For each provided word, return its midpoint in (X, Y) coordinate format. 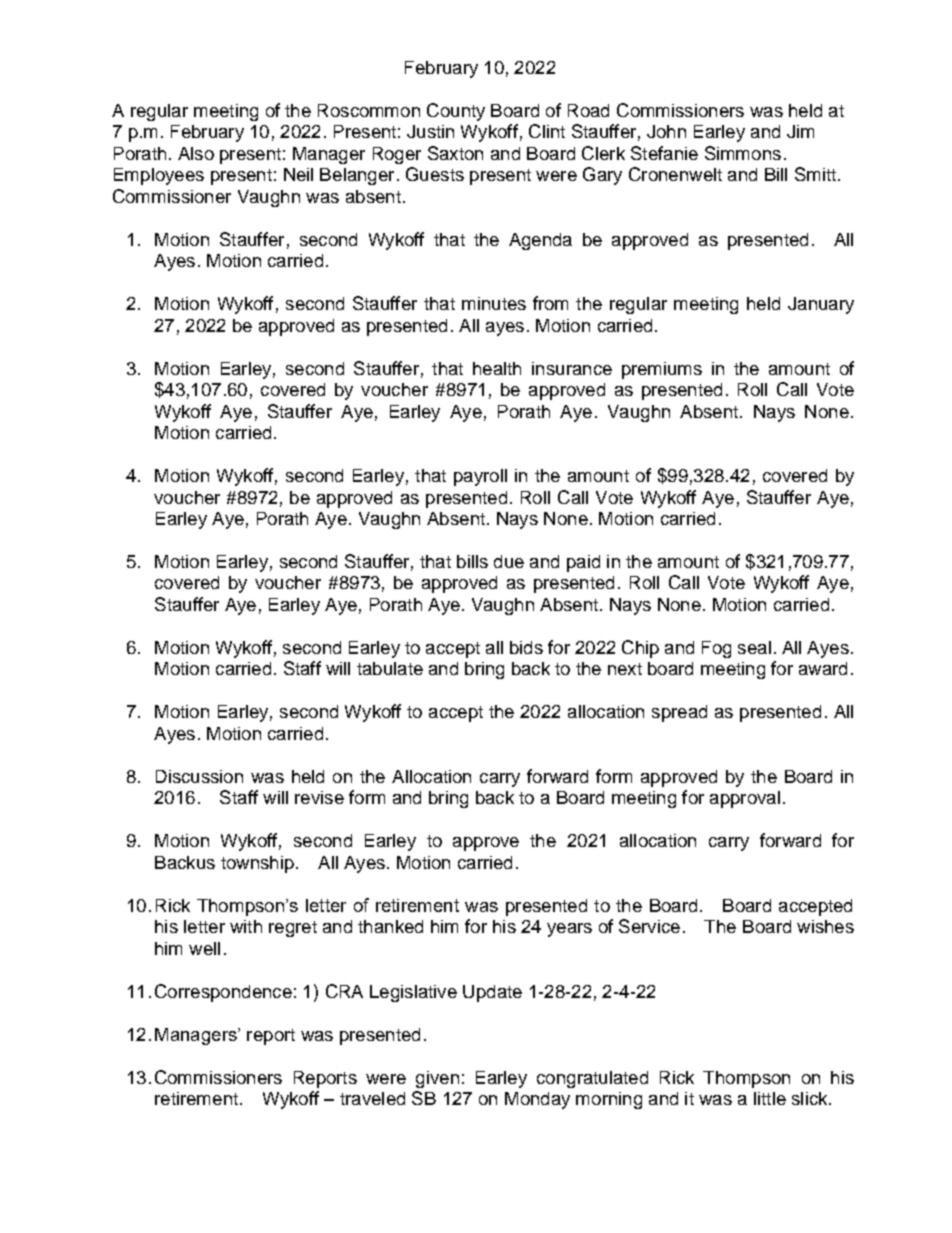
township (257, 864)
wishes (825, 926)
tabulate (390, 668)
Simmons (743, 153)
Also (196, 153)
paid (583, 563)
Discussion (199, 776)
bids (526, 647)
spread (679, 713)
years (569, 930)
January (821, 305)
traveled (372, 1098)
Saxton (455, 153)
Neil (298, 174)
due (509, 561)
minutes (494, 303)
